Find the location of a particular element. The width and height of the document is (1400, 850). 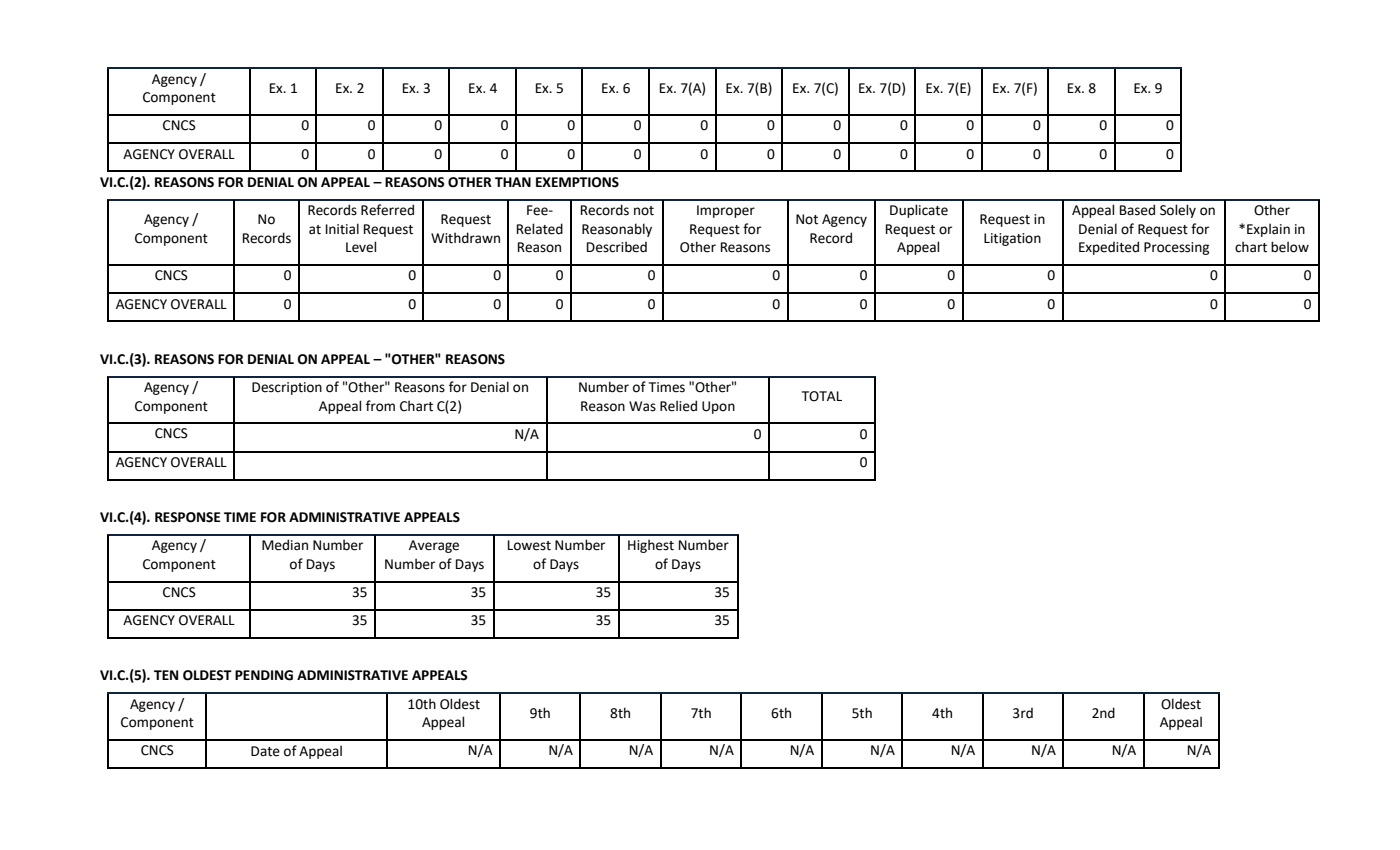

TOTAL is located at coordinates (822, 396).
